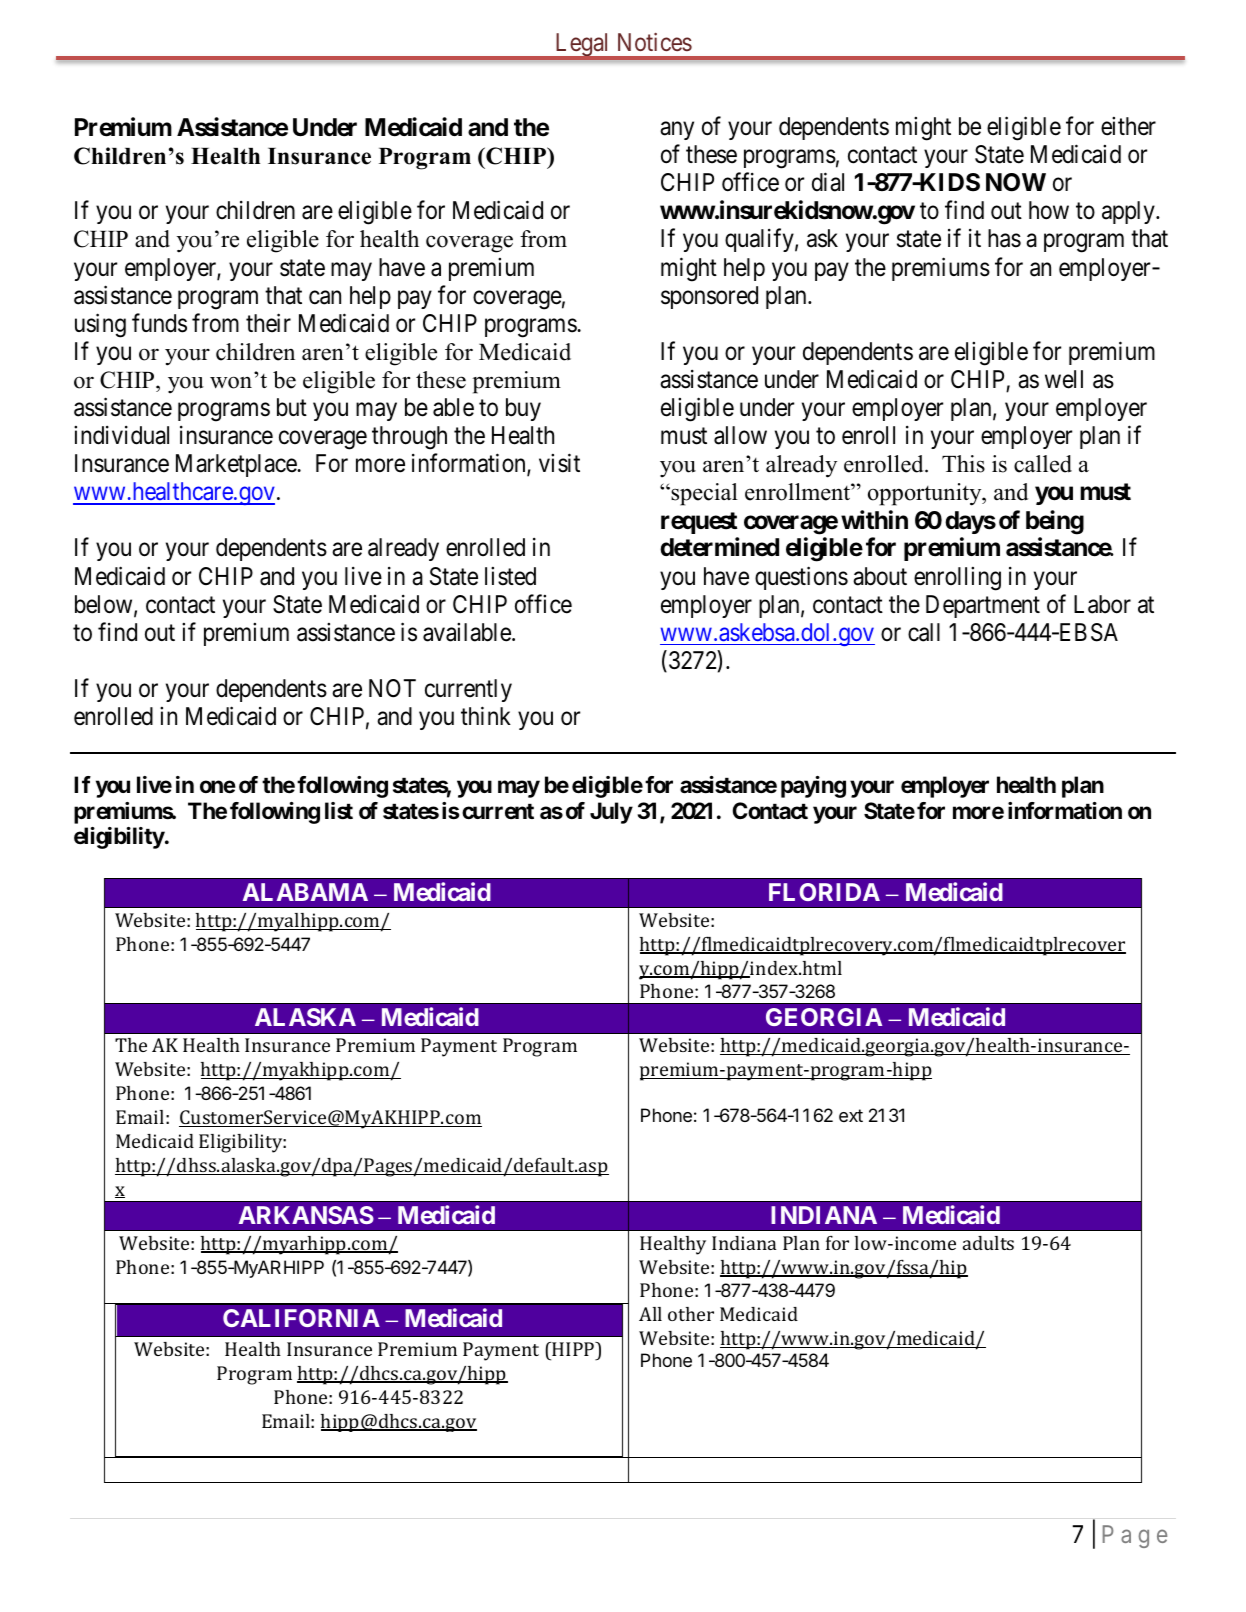  I want to click on Marketplace, so click(237, 465).
